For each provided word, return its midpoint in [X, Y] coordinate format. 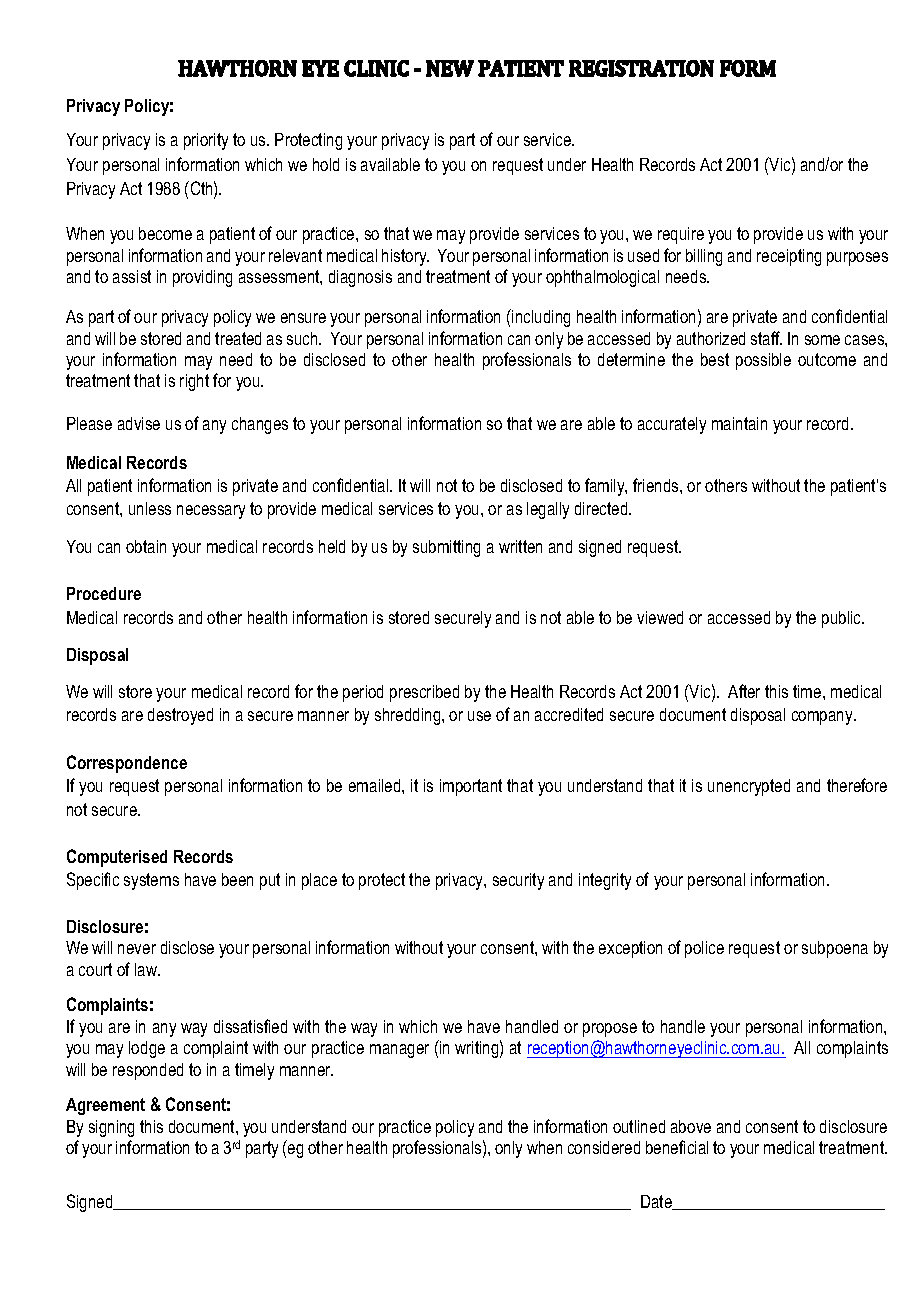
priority [206, 141]
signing [111, 1128]
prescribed [424, 693]
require [681, 235]
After [744, 691]
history [405, 257]
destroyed [180, 716]
